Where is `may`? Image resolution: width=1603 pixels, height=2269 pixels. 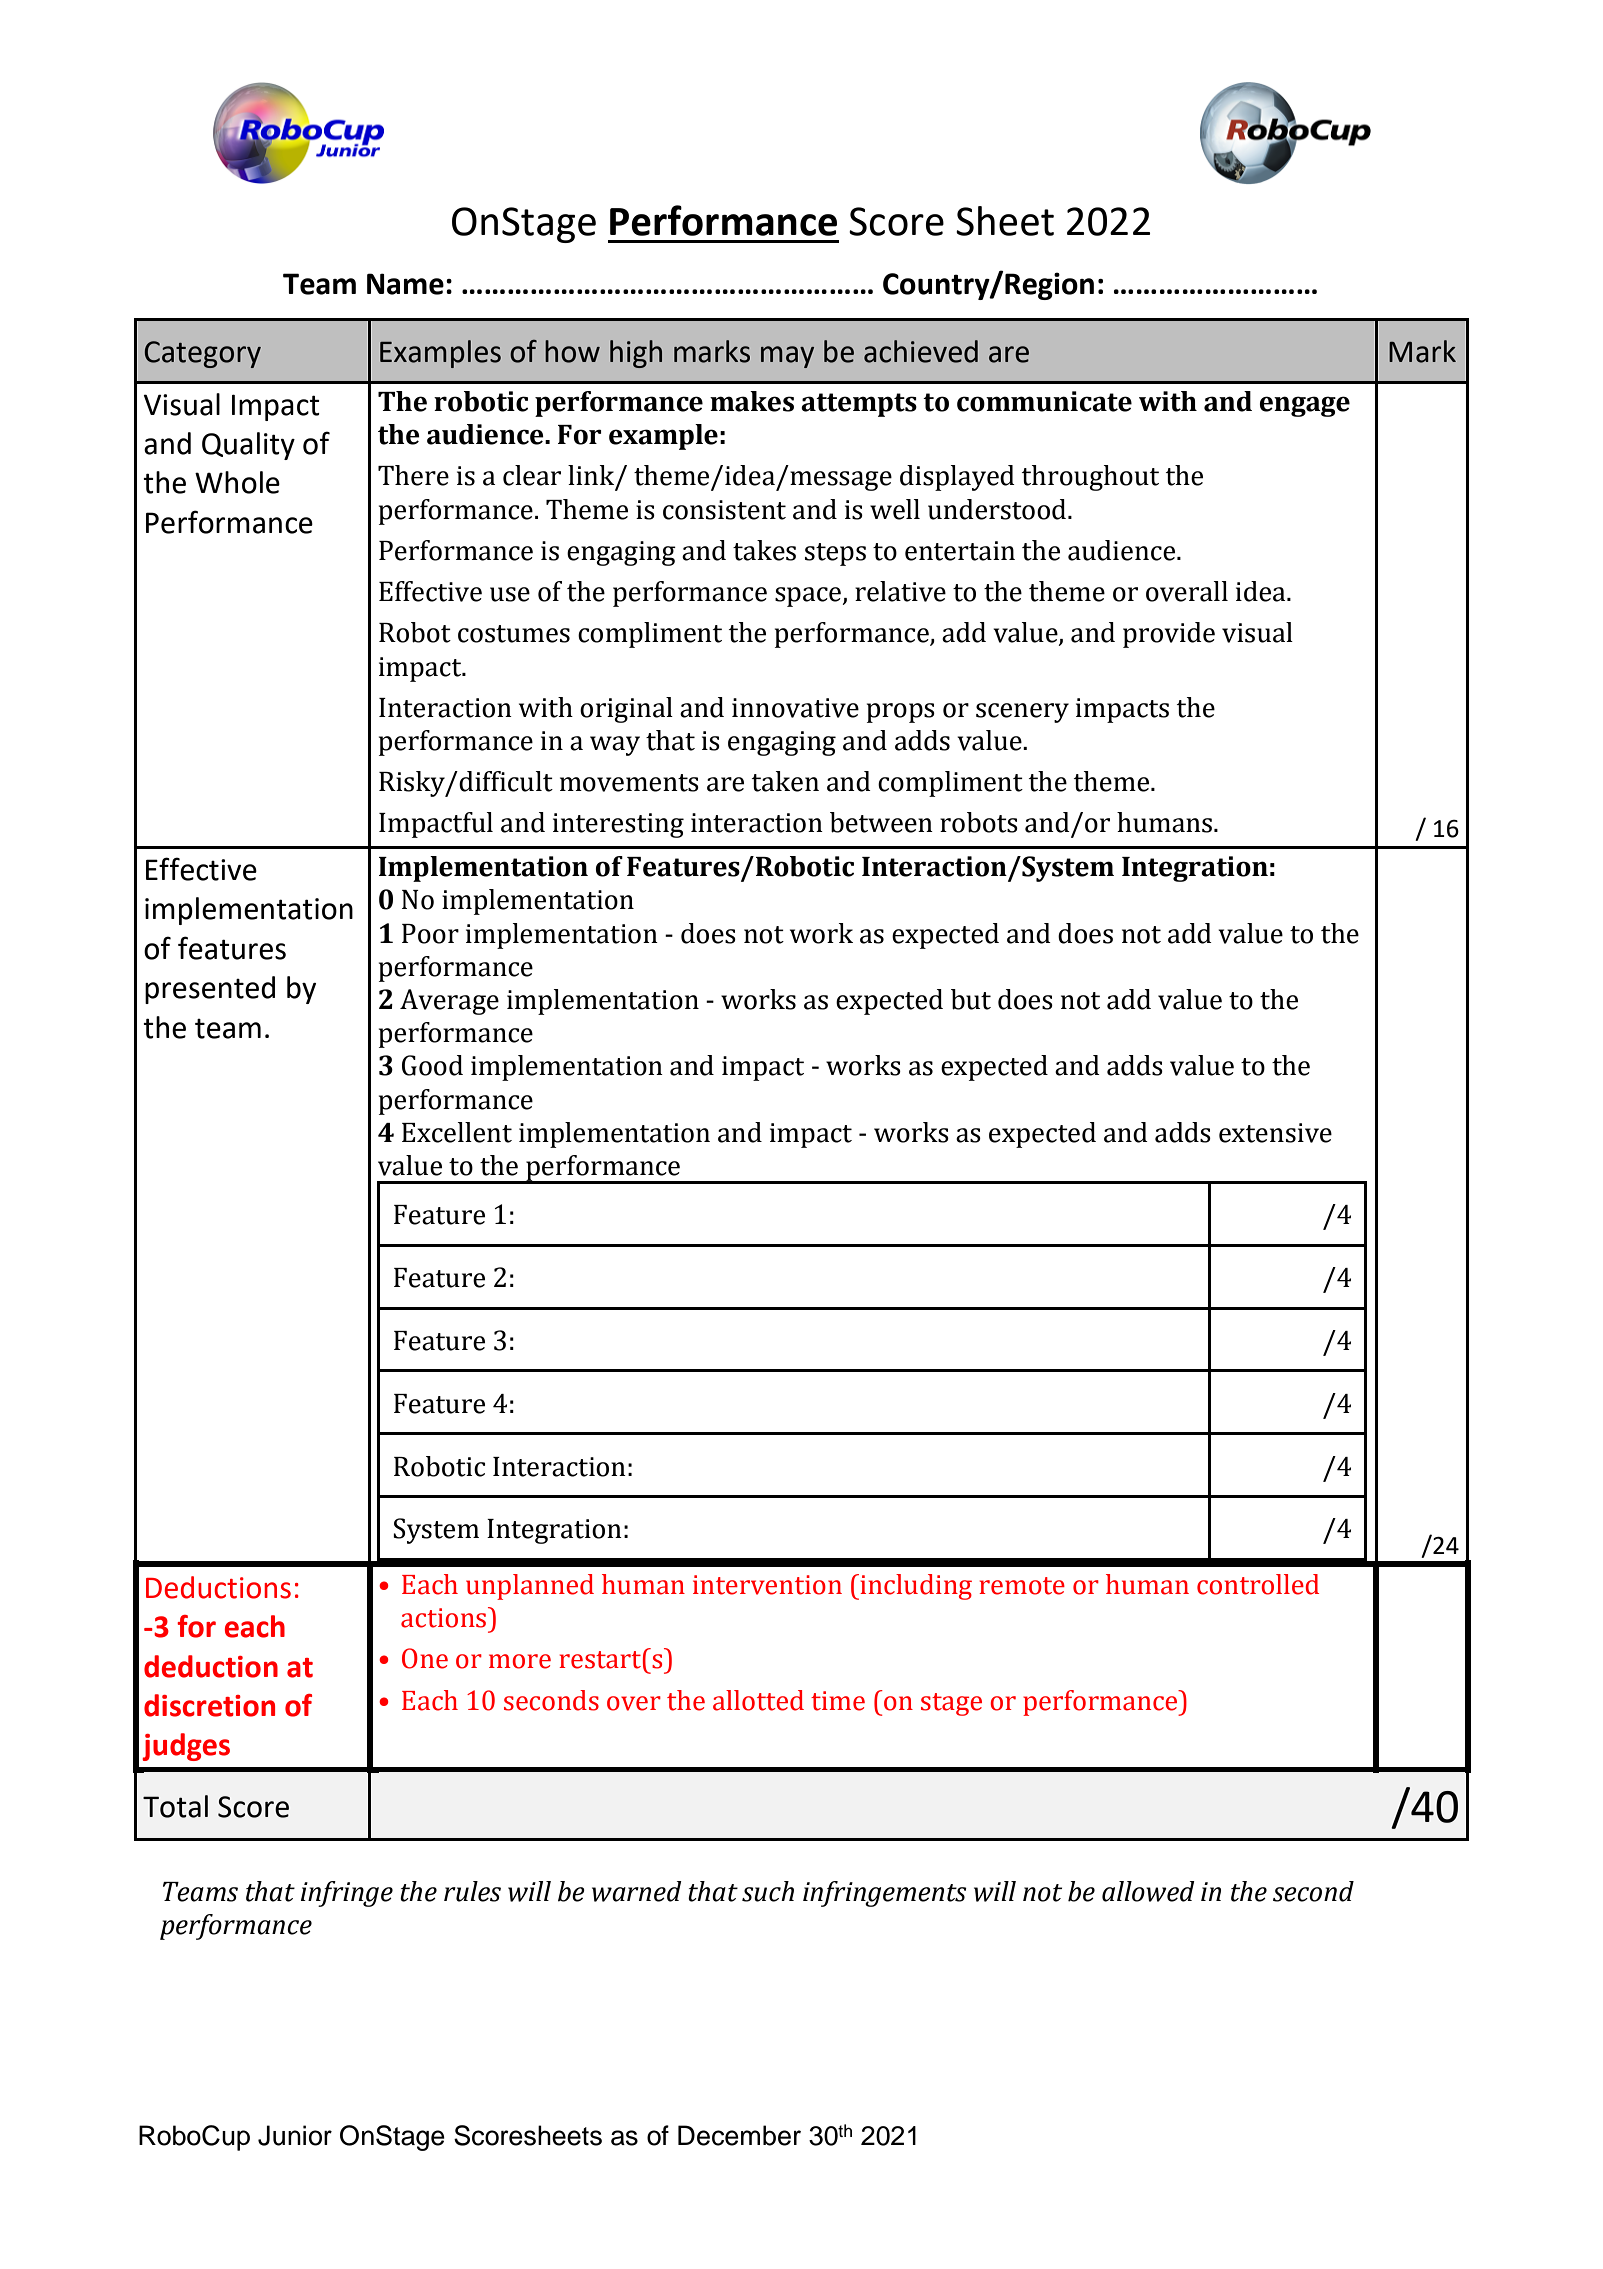
may is located at coordinates (787, 357).
